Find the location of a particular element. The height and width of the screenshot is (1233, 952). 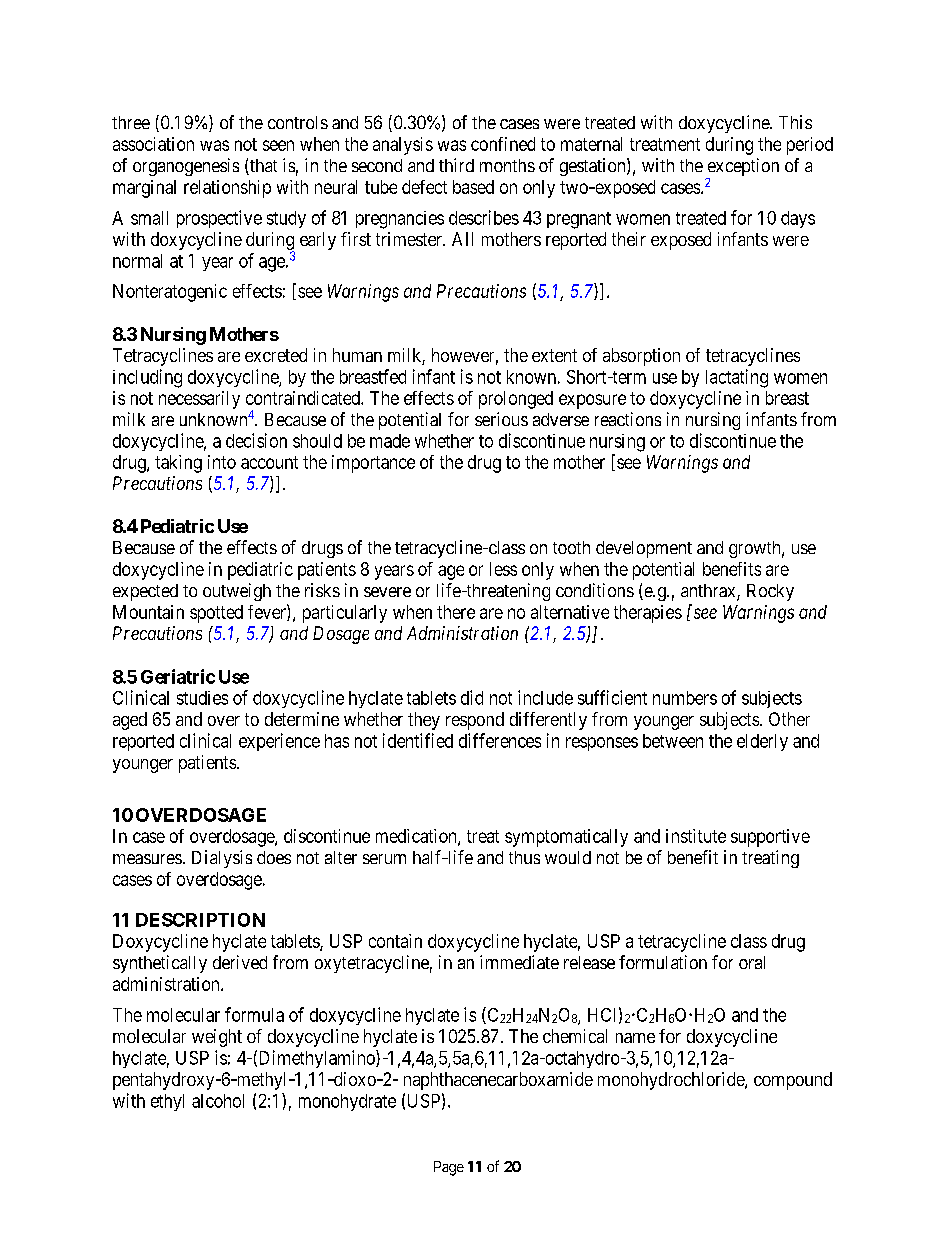

organogenesis is located at coordinates (186, 167).
